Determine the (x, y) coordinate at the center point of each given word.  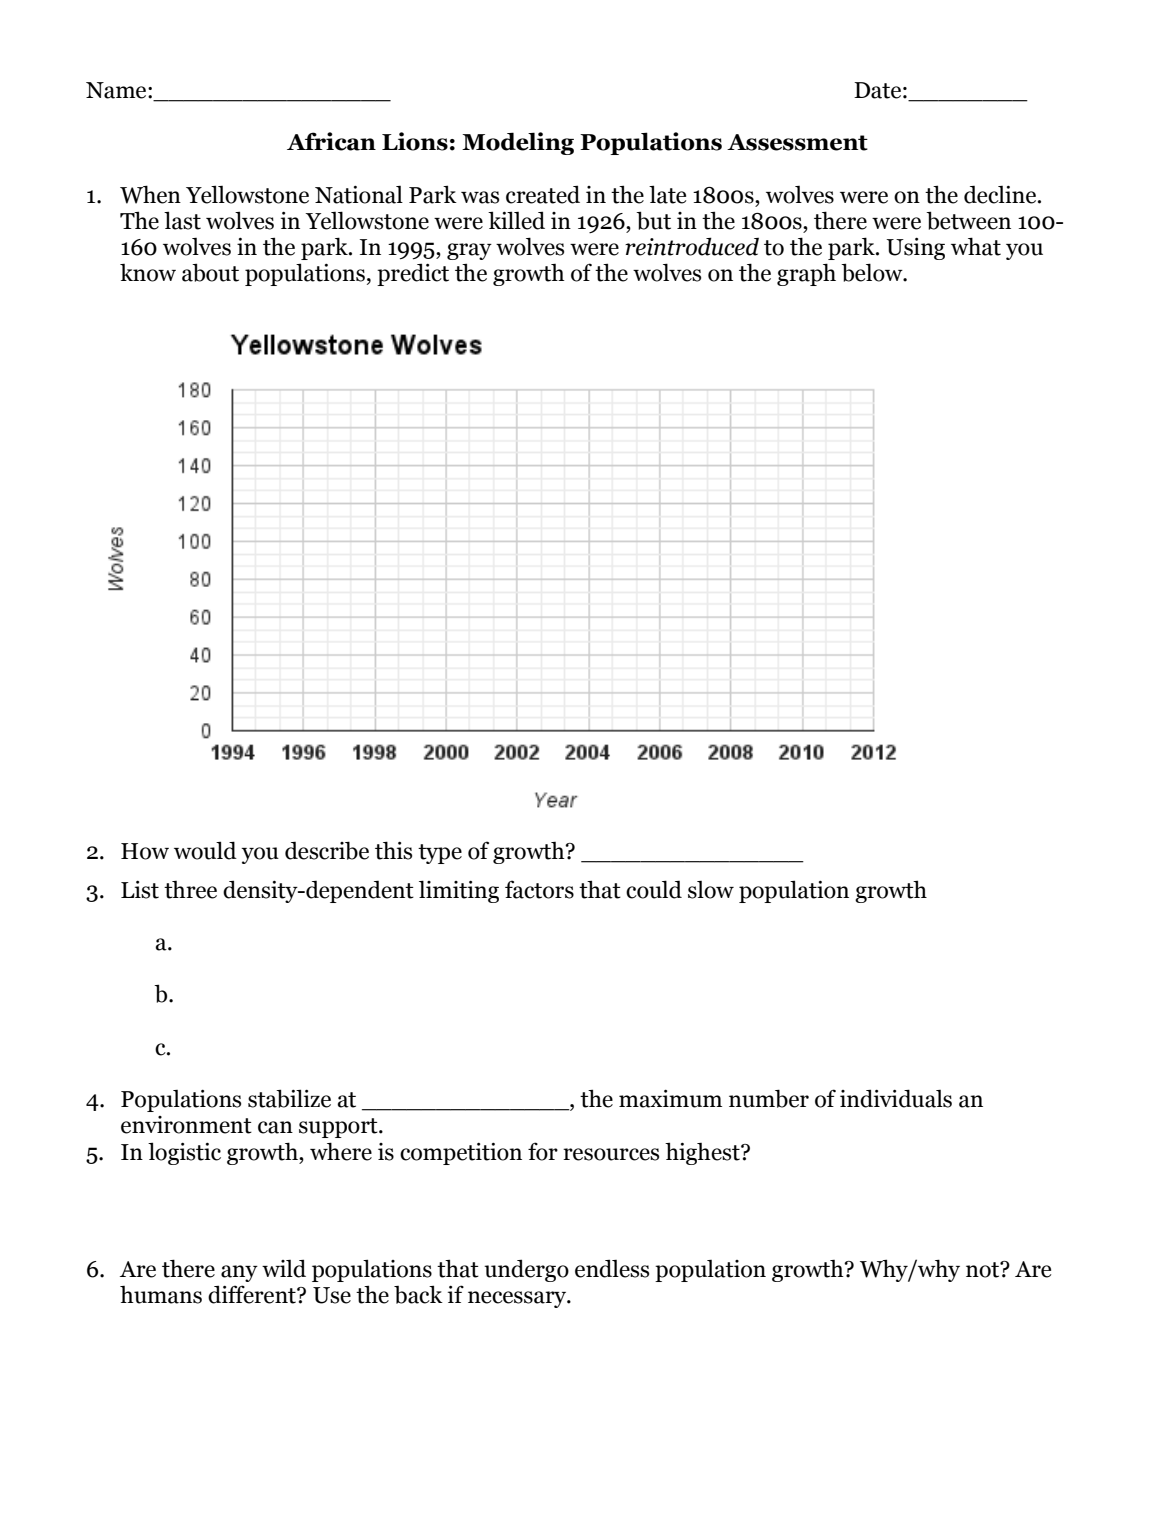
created (543, 194)
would (205, 850)
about (210, 272)
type (440, 854)
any (239, 1273)
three (190, 890)
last (182, 220)
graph (806, 274)
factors (539, 889)
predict (413, 274)
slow (711, 890)
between (968, 220)
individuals (896, 1098)
